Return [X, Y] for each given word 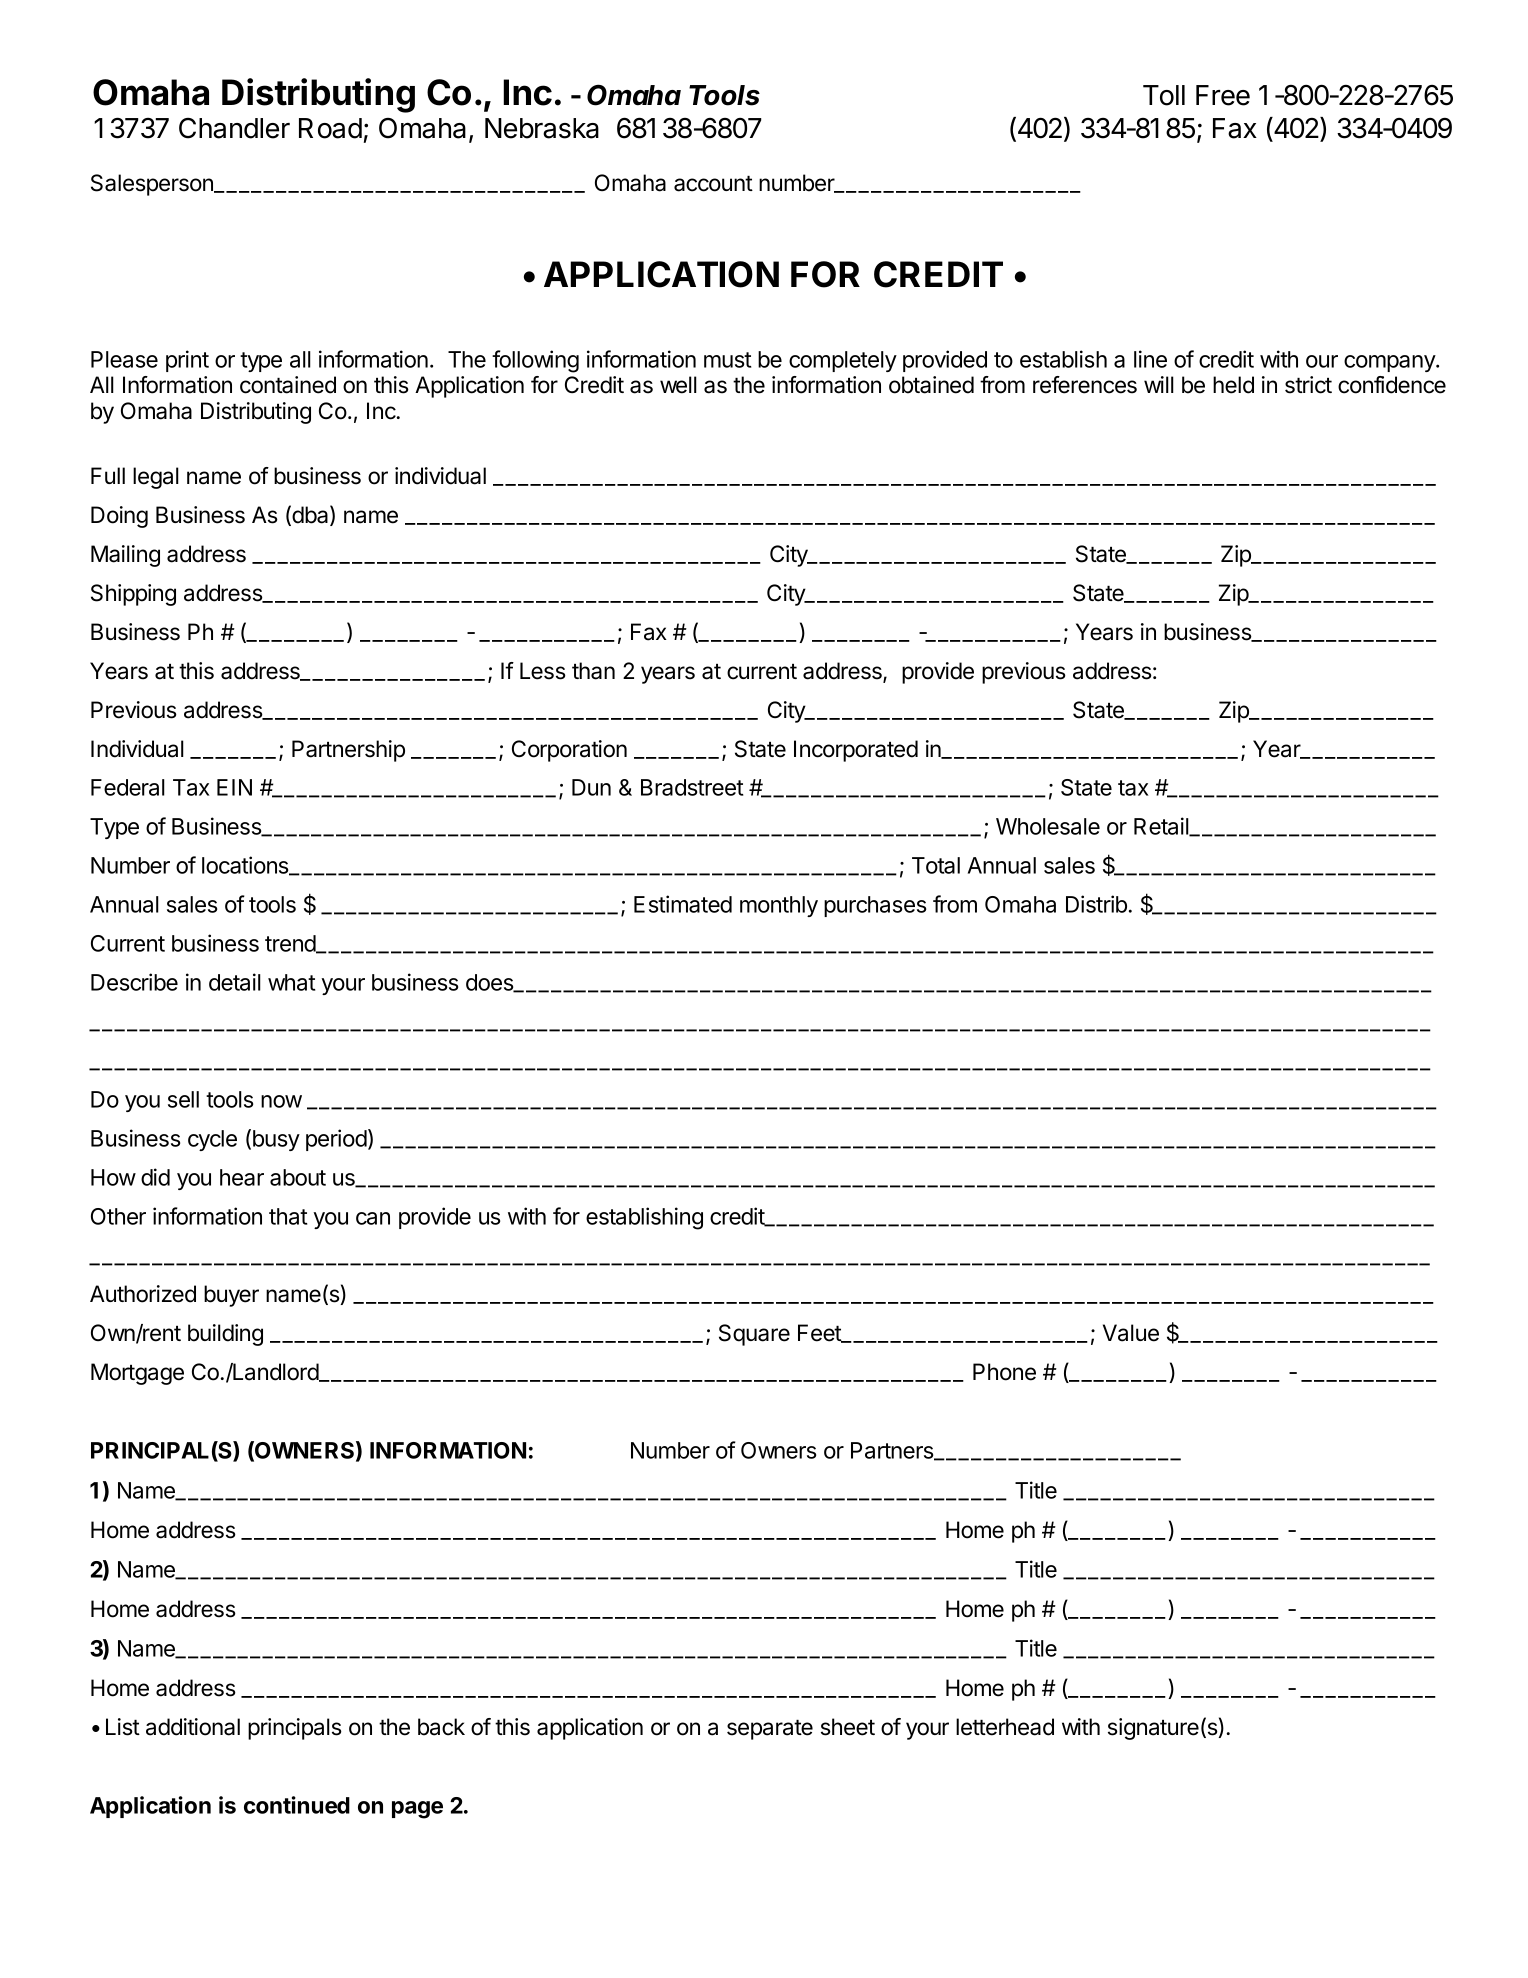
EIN [234, 787]
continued [297, 1805]
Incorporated [856, 751]
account [713, 184]
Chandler [234, 128]
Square [754, 1335]
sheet [848, 1727]
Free [1223, 95]
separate [770, 1730]
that [288, 1216]
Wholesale [1048, 826]
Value [1131, 1333]
